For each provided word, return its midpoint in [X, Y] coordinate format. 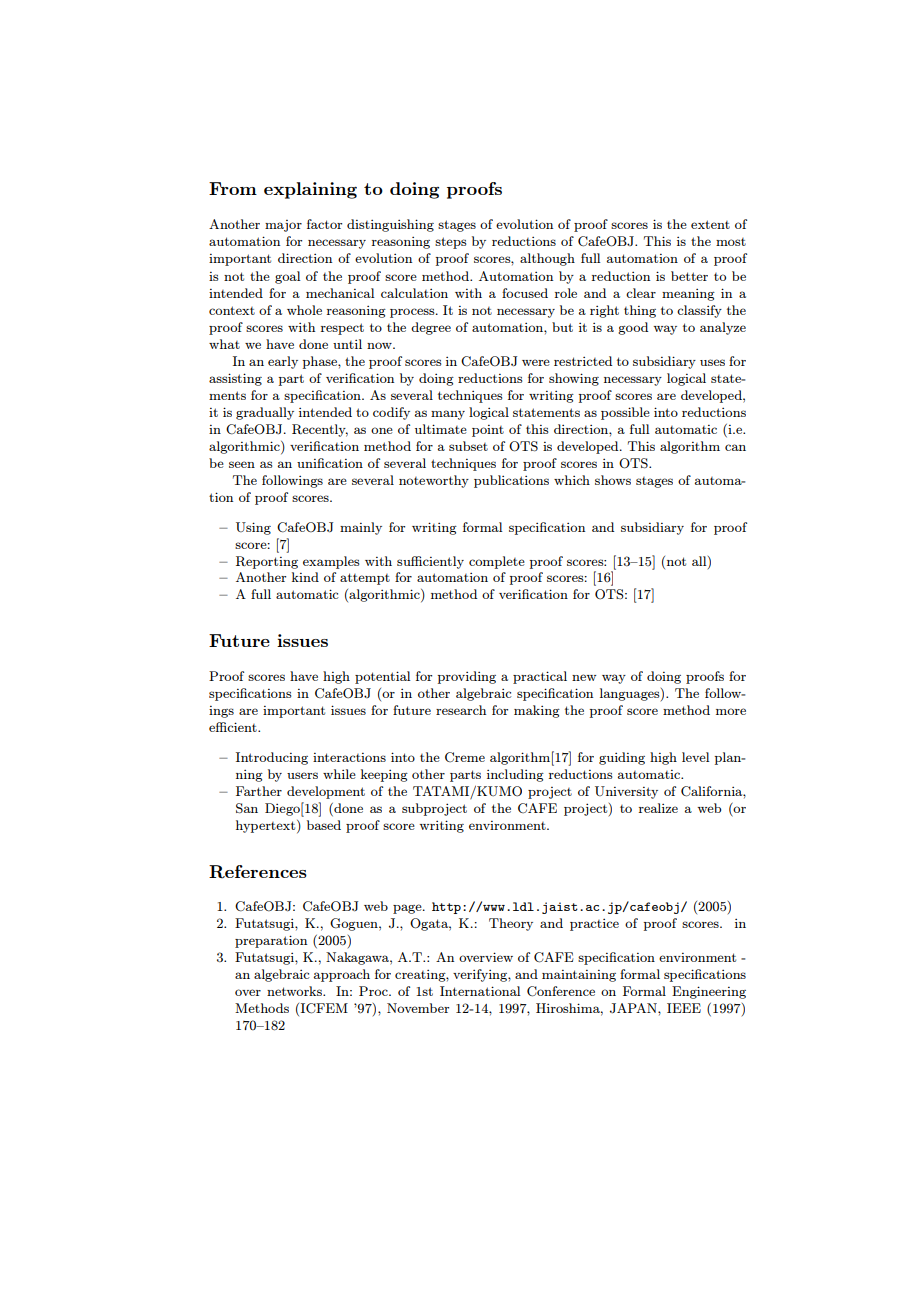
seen [242, 464]
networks [295, 991]
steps [451, 243]
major [283, 226]
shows [613, 480]
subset [468, 446]
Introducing [272, 758]
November [418, 1008]
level [695, 757]
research [461, 710]
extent [710, 224]
